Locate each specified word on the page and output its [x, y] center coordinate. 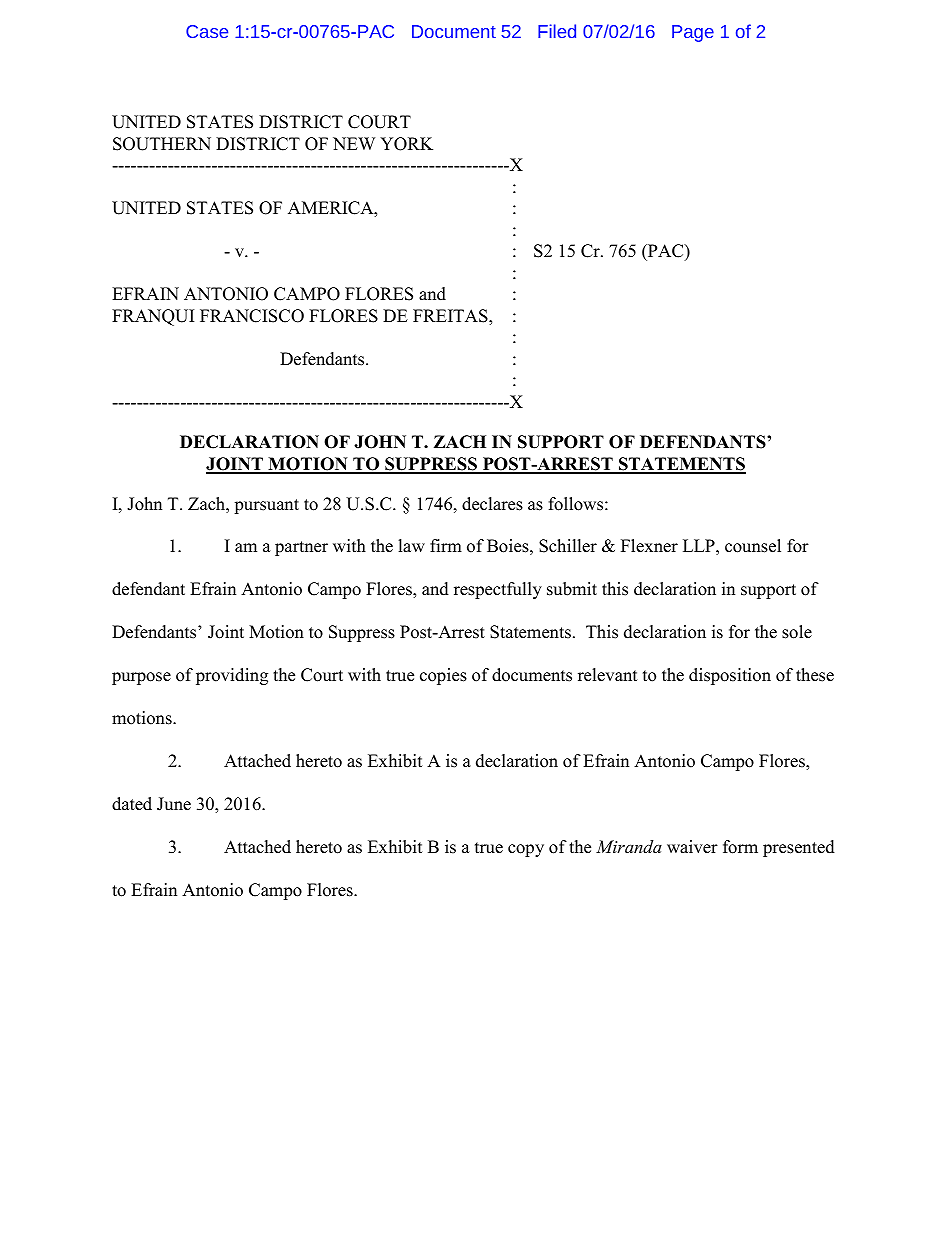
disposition [730, 676]
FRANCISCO [252, 316]
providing [232, 676]
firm [446, 545]
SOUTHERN [162, 144]
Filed [557, 31]
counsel [753, 546]
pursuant [266, 506]
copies [443, 676]
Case [207, 31]
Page [693, 33]
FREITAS [451, 317]
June [174, 804]
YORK [406, 144]
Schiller [568, 546]
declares [492, 504]
